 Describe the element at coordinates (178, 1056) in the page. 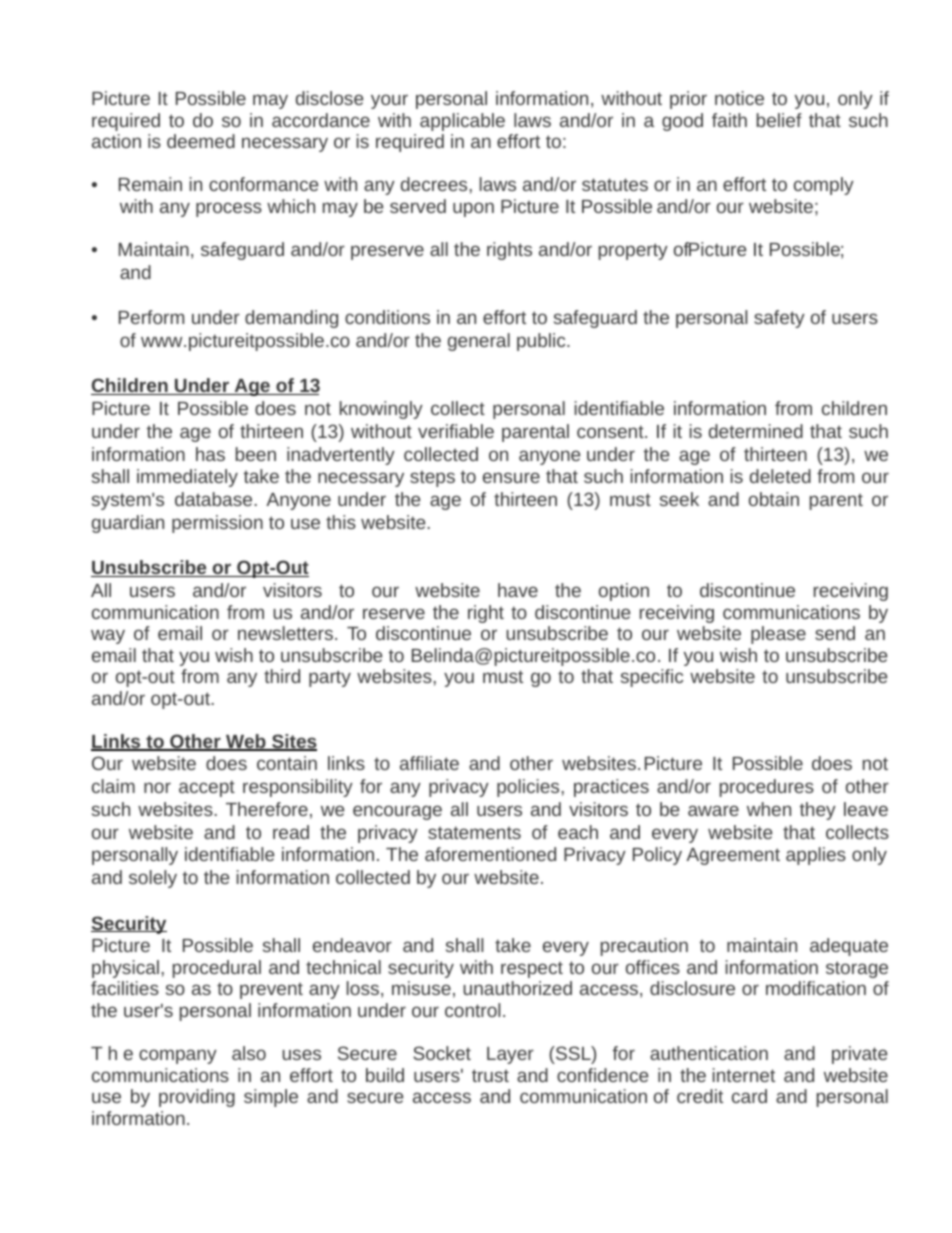

I see `company` at that location.
